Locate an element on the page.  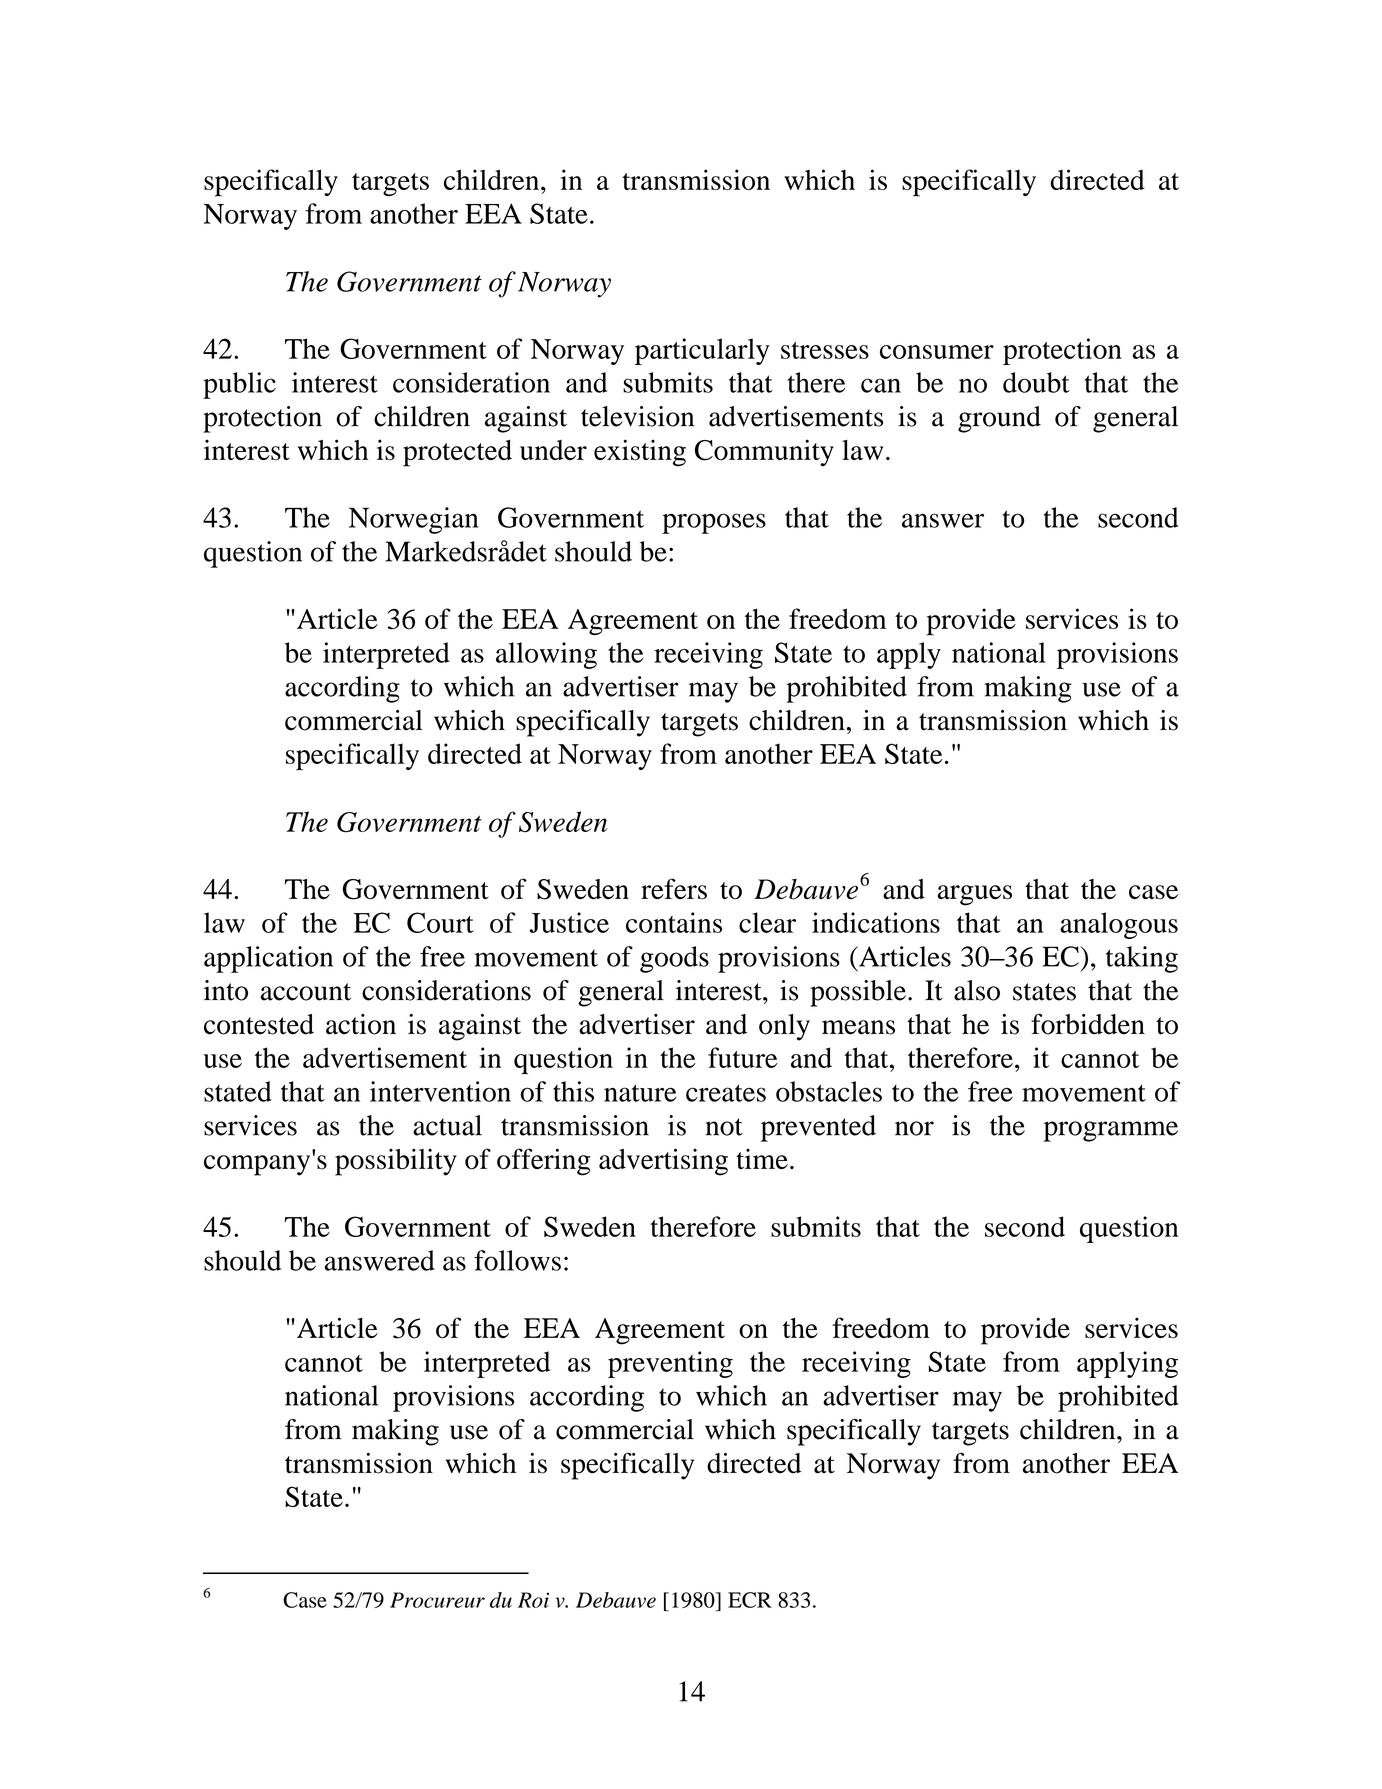
argues is located at coordinates (974, 895).
